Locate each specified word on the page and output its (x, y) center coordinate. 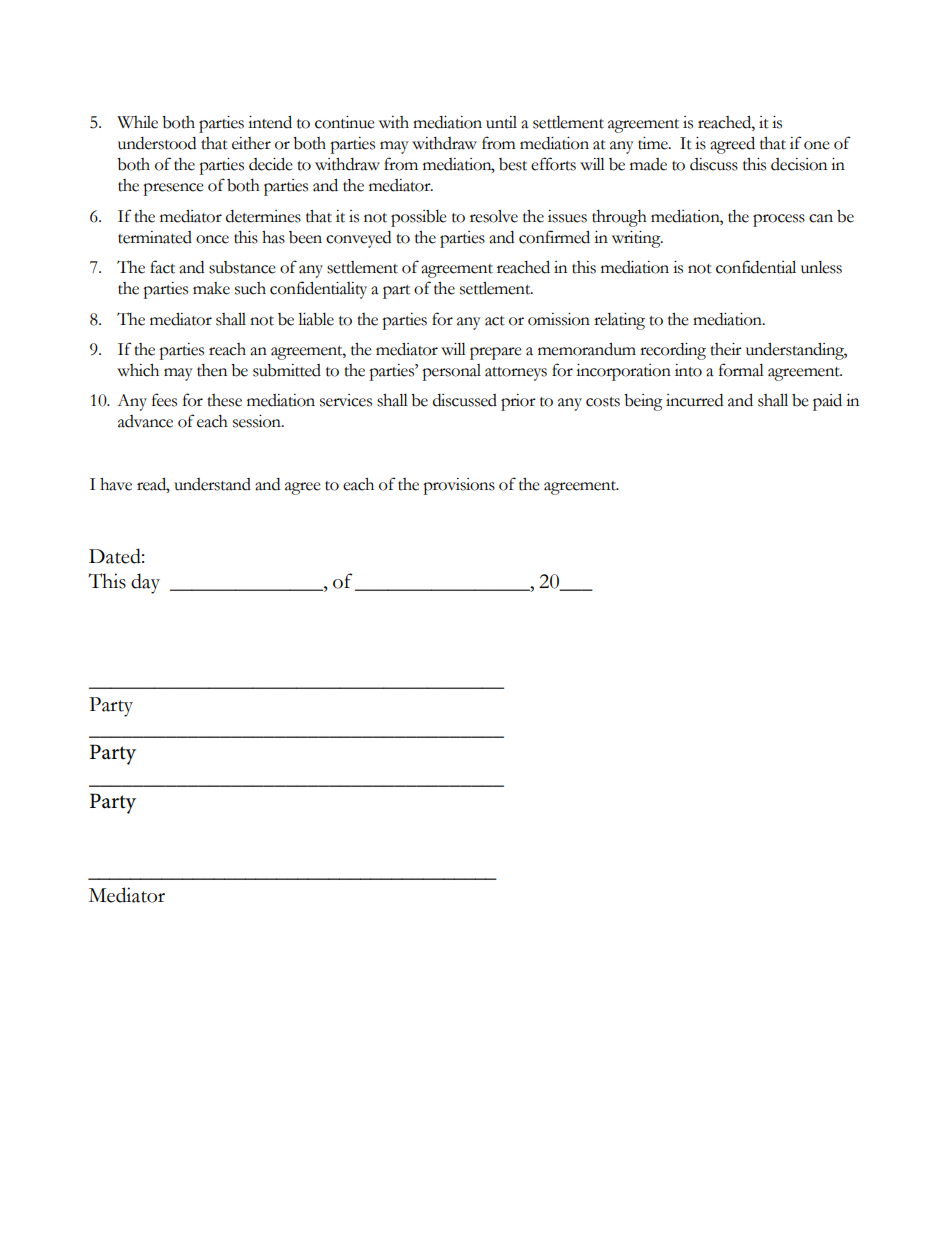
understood (157, 143)
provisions (459, 486)
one (817, 145)
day (145, 583)
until (501, 122)
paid (827, 402)
